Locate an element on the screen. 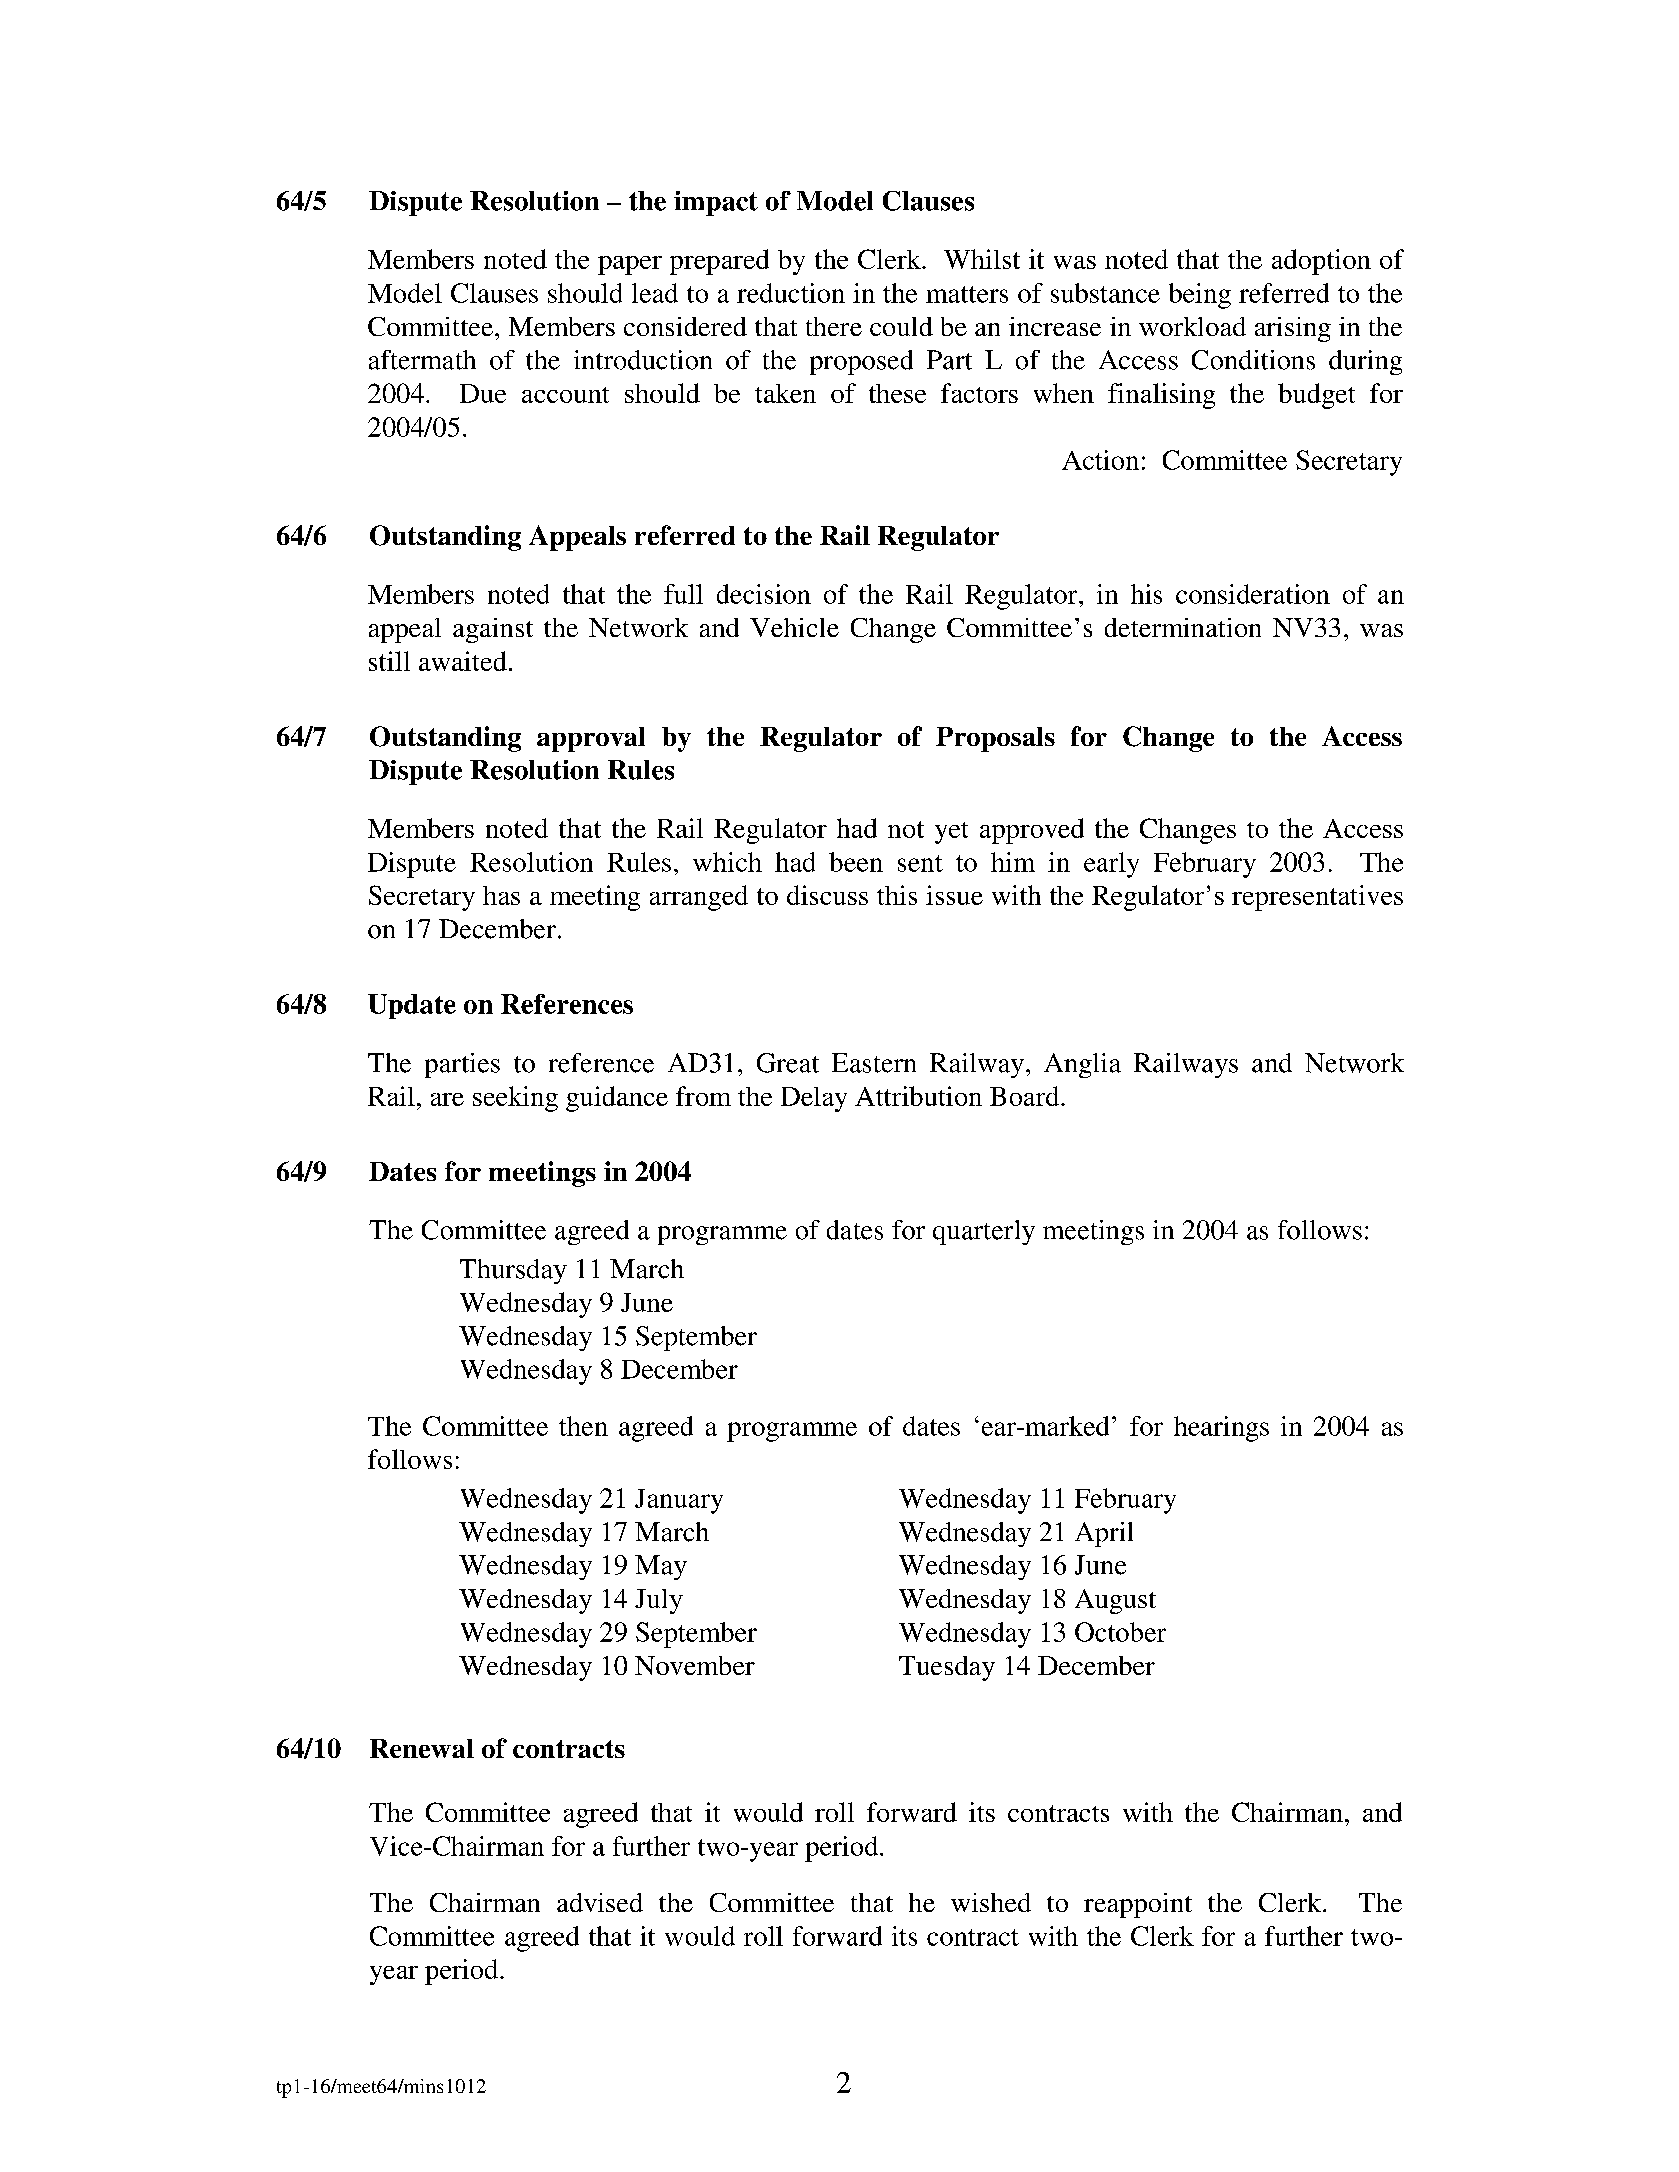  being is located at coordinates (1200, 296).
